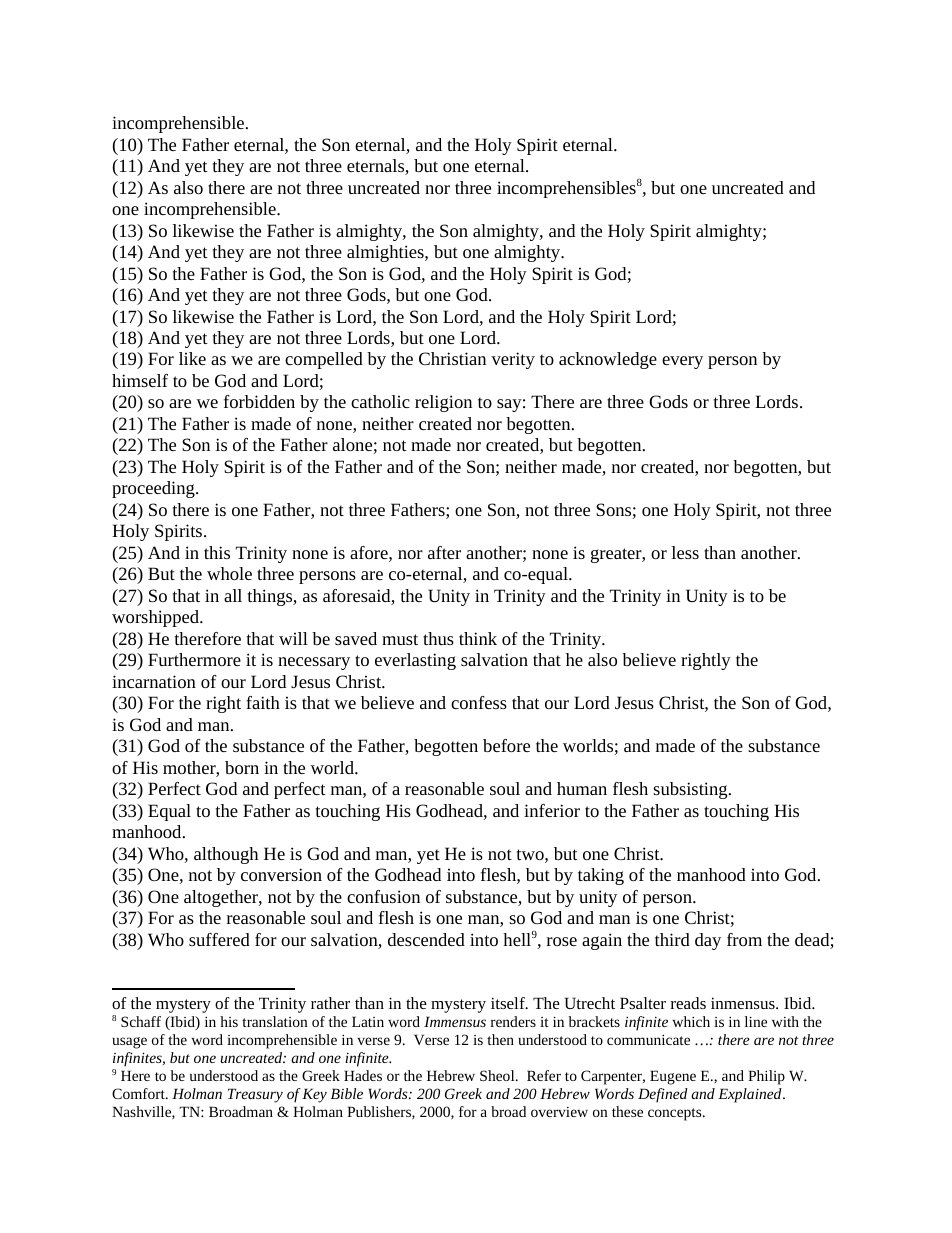 The image size is (952, 1233). I want to click on Eugene, so click(673, 1077).
